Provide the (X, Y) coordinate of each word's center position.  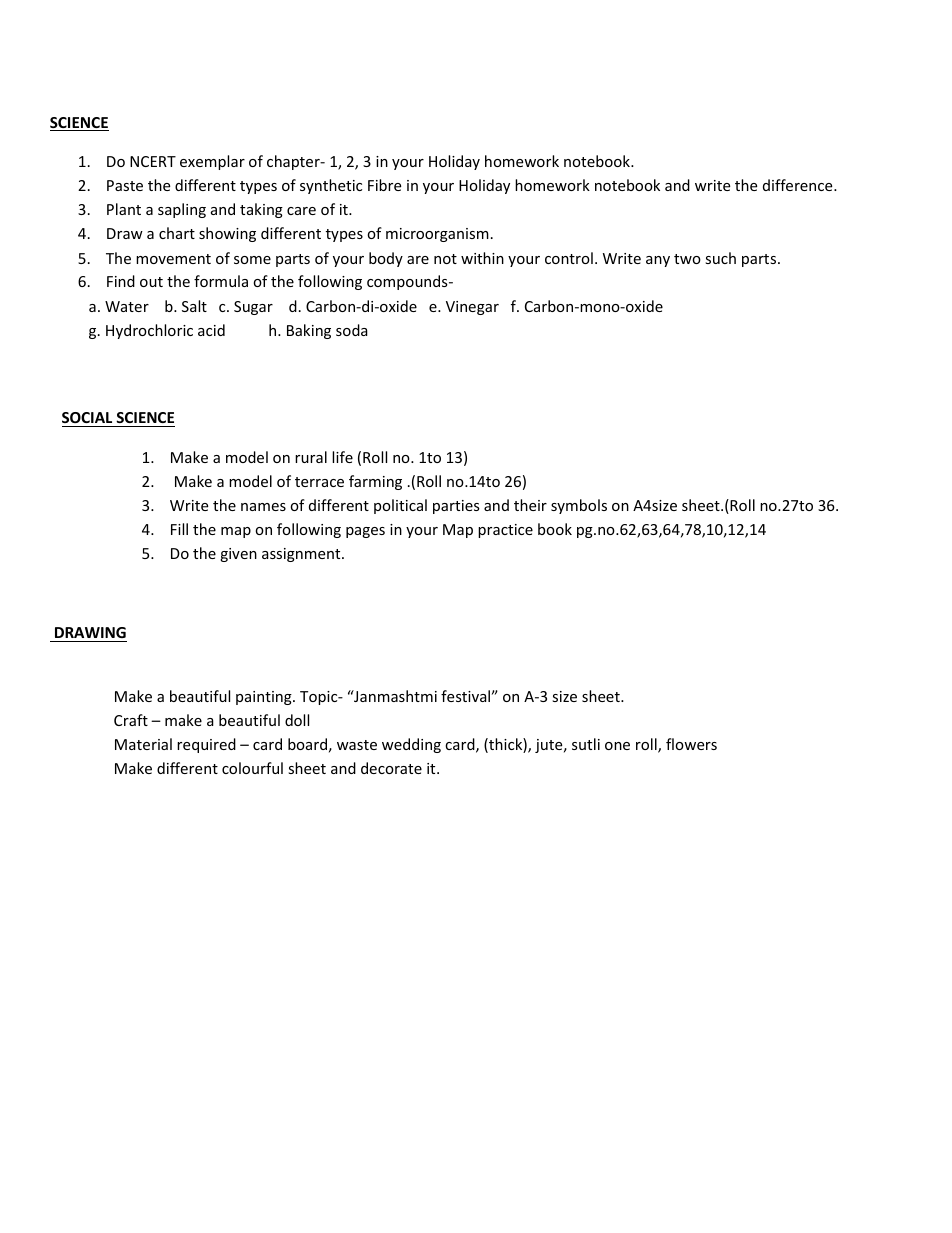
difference (799, 185)
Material (143, 744)
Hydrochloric (149, 331)
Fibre (384, 185)
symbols (579, 506)
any (658, 261)
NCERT (153, 161)
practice (505, 531)
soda (352, 330)
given (238, 555)
